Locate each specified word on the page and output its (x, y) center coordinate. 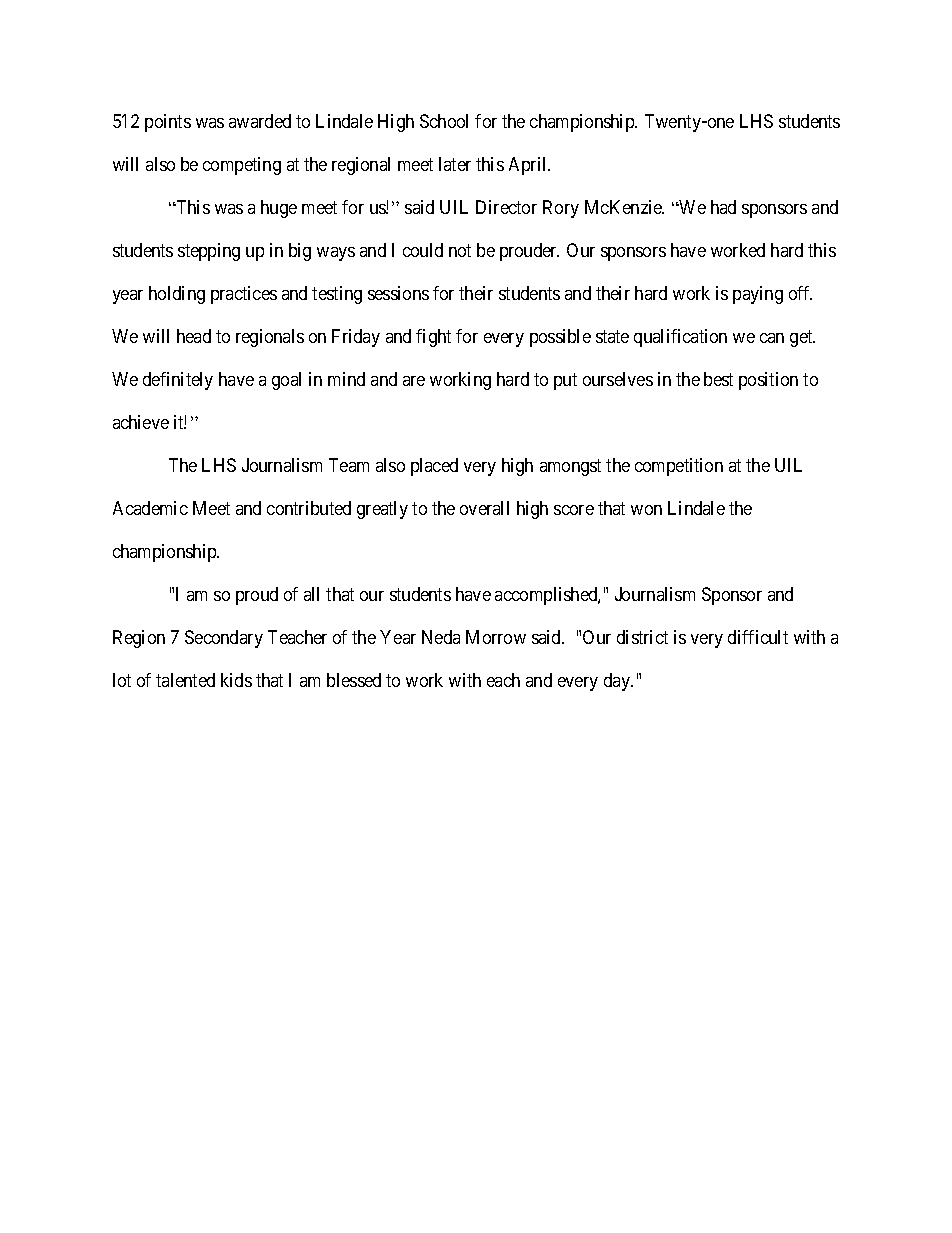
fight (433, 338)
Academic (150, 508)
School (444, 121)
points (168, 123)
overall (484, 508)
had (723, 207)
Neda (441, 637)
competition (679, 467)
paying (758, 295)
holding (177, 295)
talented (185, 680)
